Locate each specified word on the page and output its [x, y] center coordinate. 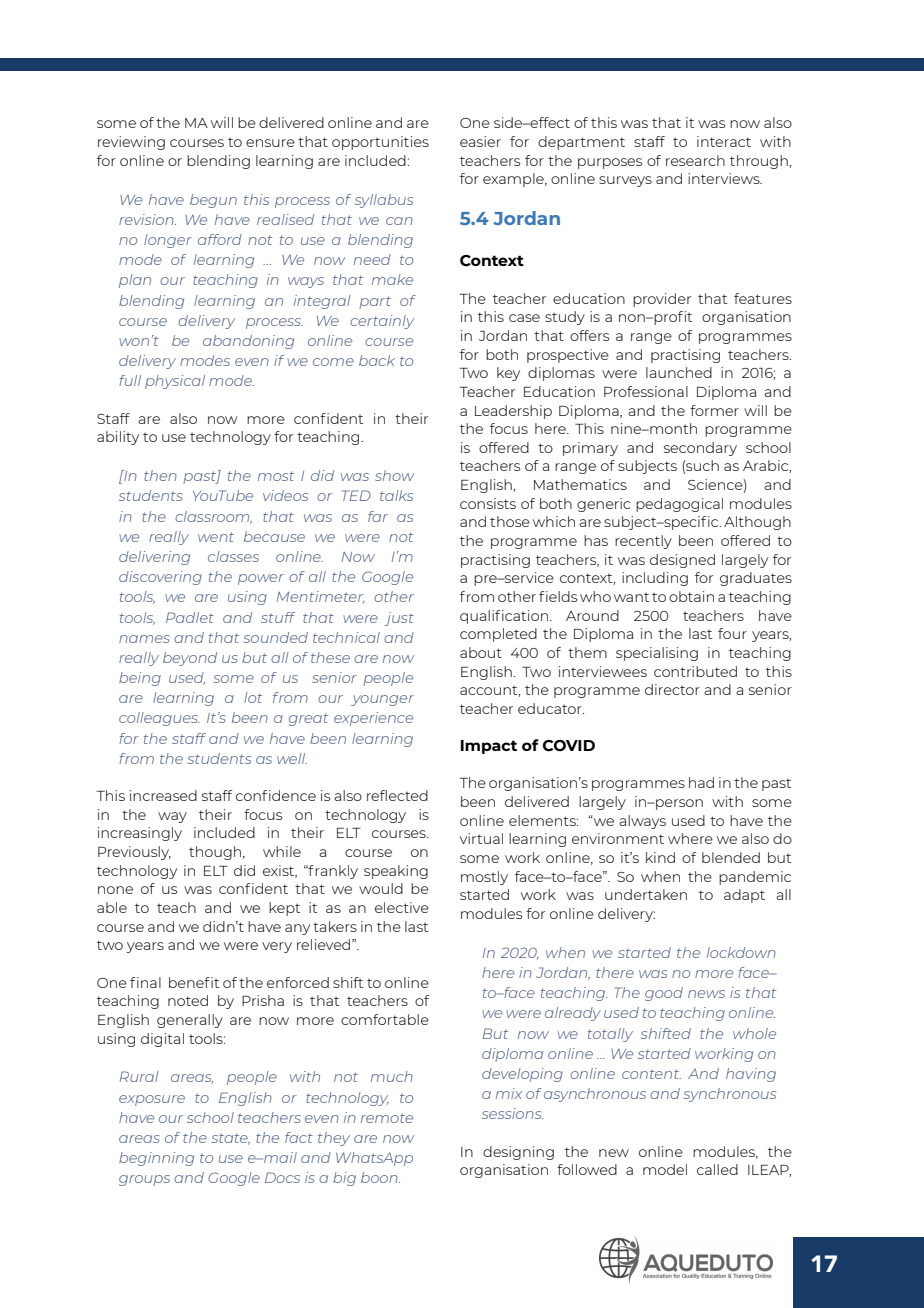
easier [480, 141]
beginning [156, 1159]
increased [163, 795]
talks [396, 495]
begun [213, 201]
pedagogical [679, 505]
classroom [213, 517]
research [695, 160]
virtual [481, 838]
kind [660, 857]
